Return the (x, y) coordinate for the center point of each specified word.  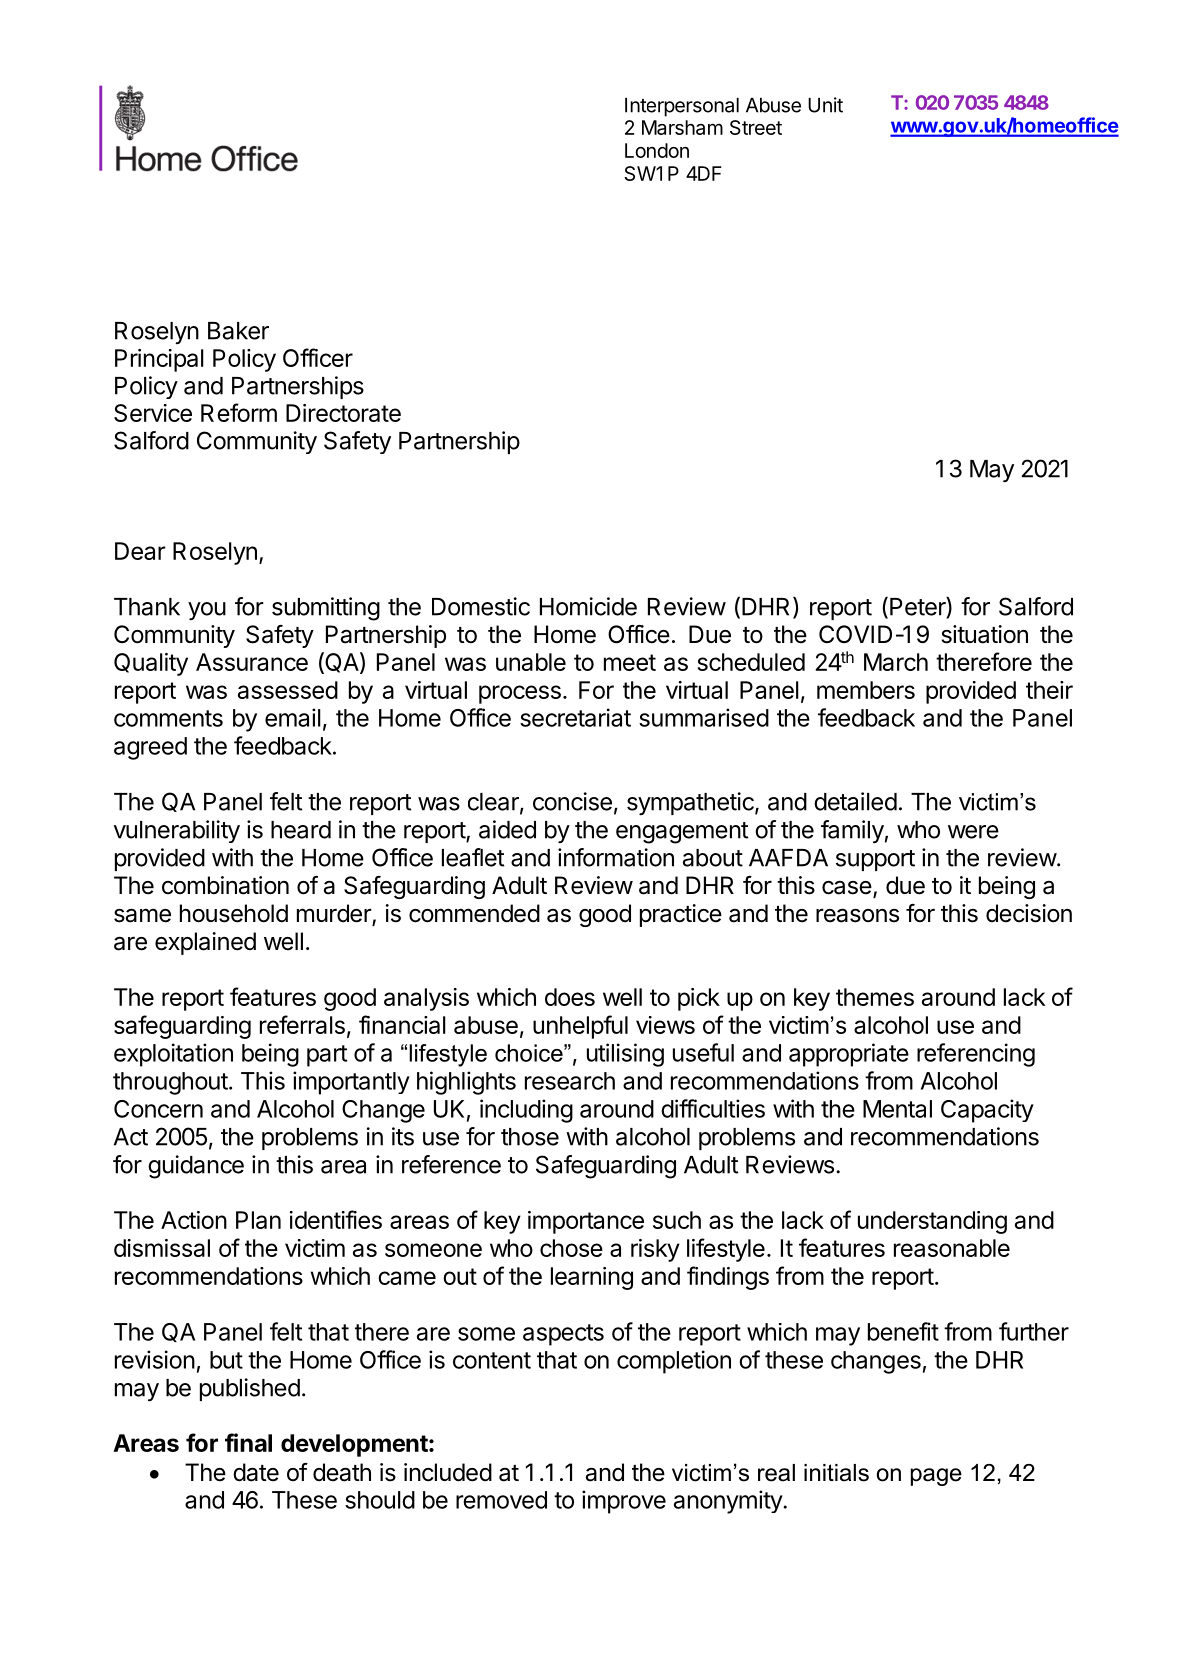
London (657, 150)
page (936, 1477)
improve (624, 1502)
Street (756, 127)
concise (572, 801)
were (973, 832)
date (256, 1472)
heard (301, 830)
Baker (238, 331)
